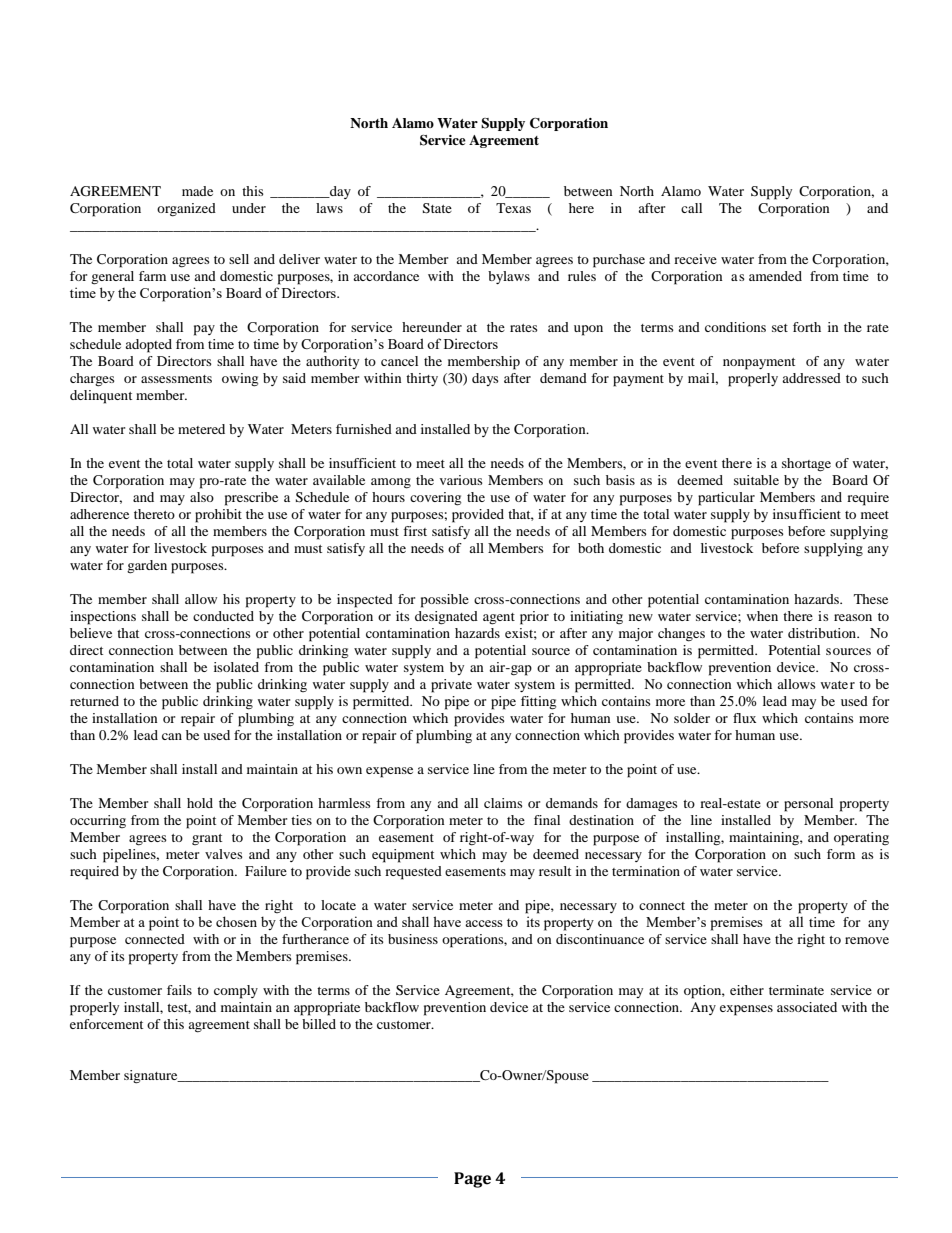 Image resolution: width=952 pixels, height=1233 pixels. What do you see at coordinates (106, 1024) in the page?
I see `enforcement` at bounding box center [106, 1024].
